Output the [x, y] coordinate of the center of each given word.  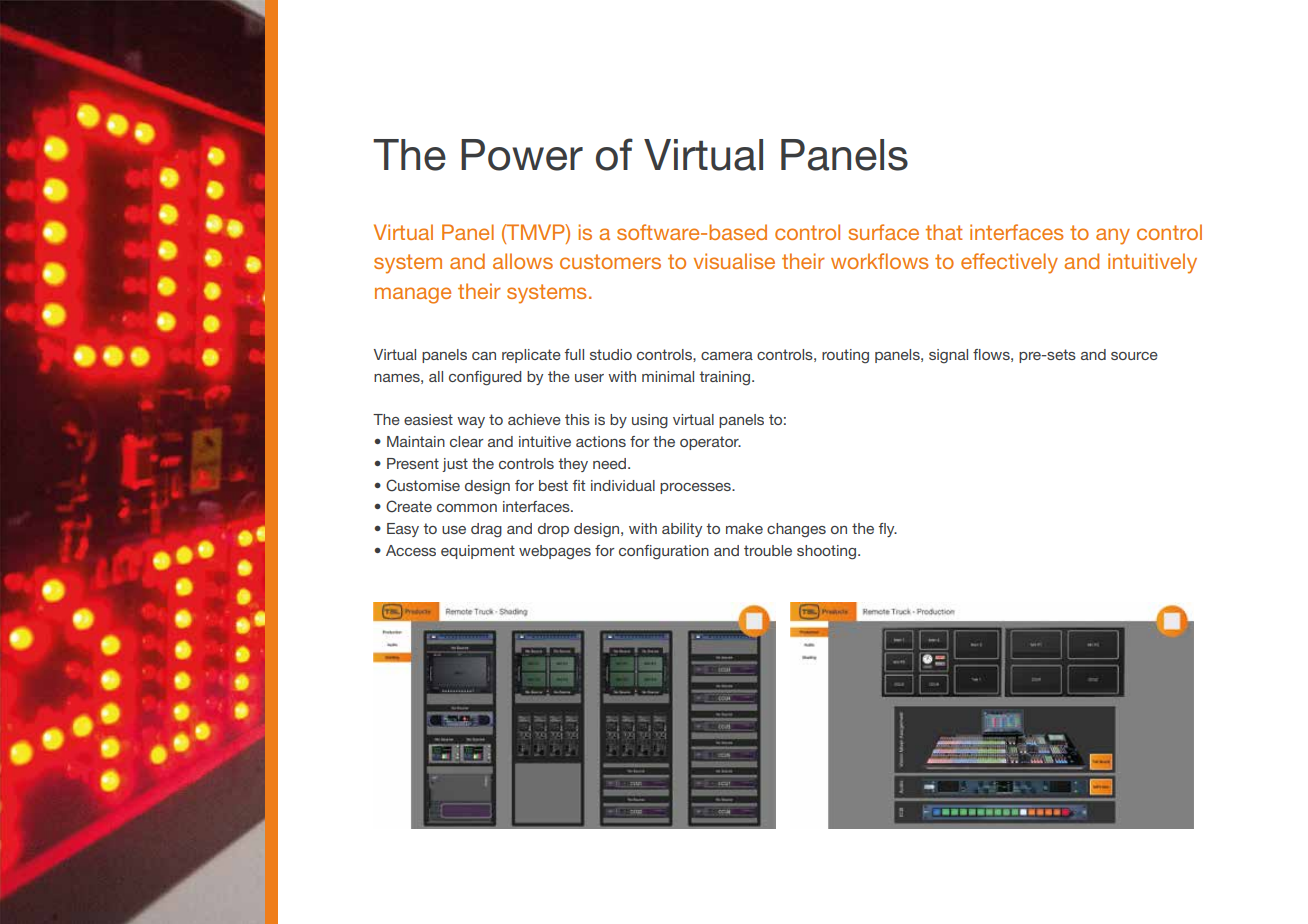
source [1134, 356]
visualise [734, 261]
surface [884, 232]
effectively [1009, 263]
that [944, 232]
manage [413, 295]
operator [710, 443]
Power [522, 155]
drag [486, 530]
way [471, 422]
